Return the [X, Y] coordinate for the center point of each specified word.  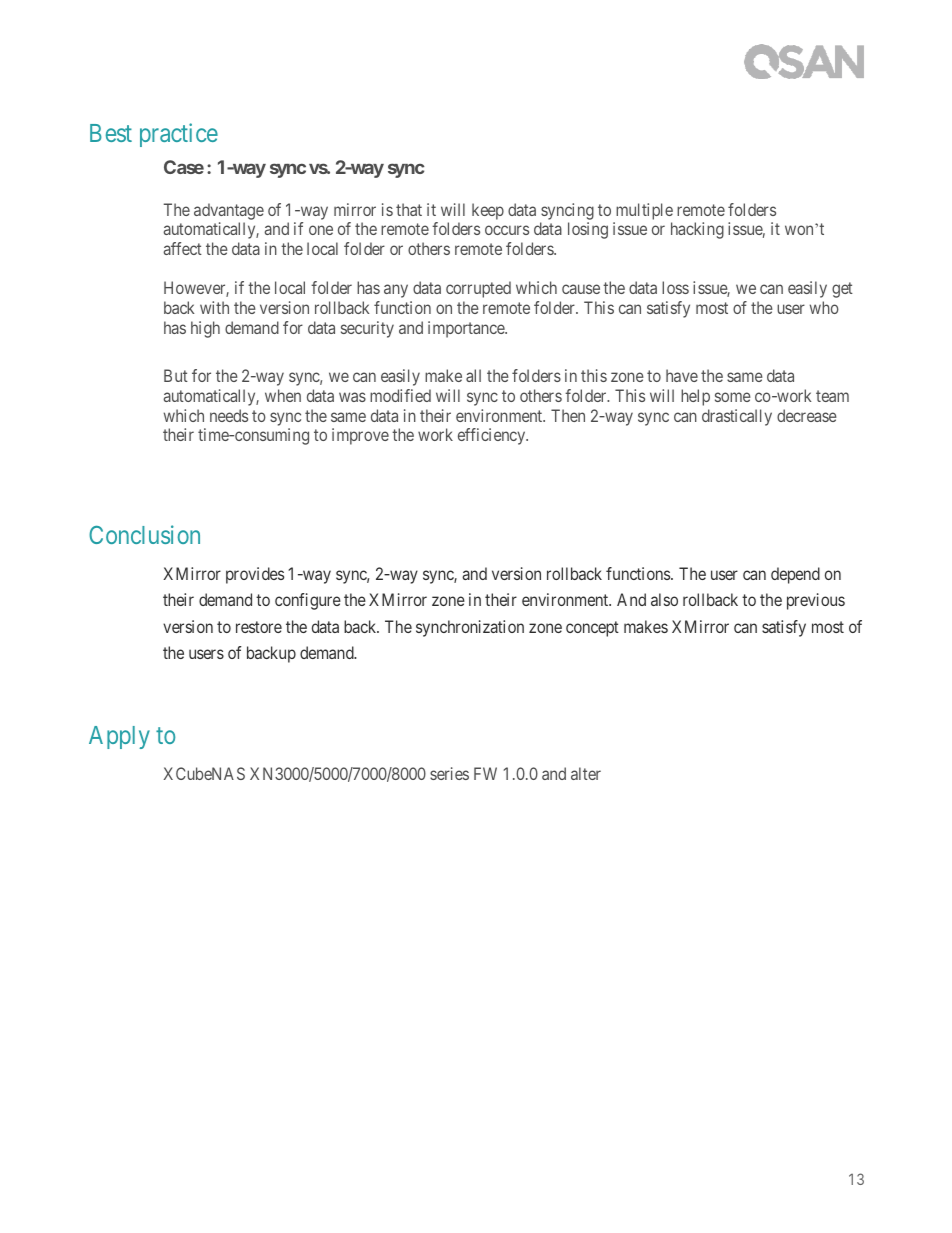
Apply [119, 737]
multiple [644, 211]
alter [586, 773]
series [449, 773]
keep [488, 211]
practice [179, 135]
